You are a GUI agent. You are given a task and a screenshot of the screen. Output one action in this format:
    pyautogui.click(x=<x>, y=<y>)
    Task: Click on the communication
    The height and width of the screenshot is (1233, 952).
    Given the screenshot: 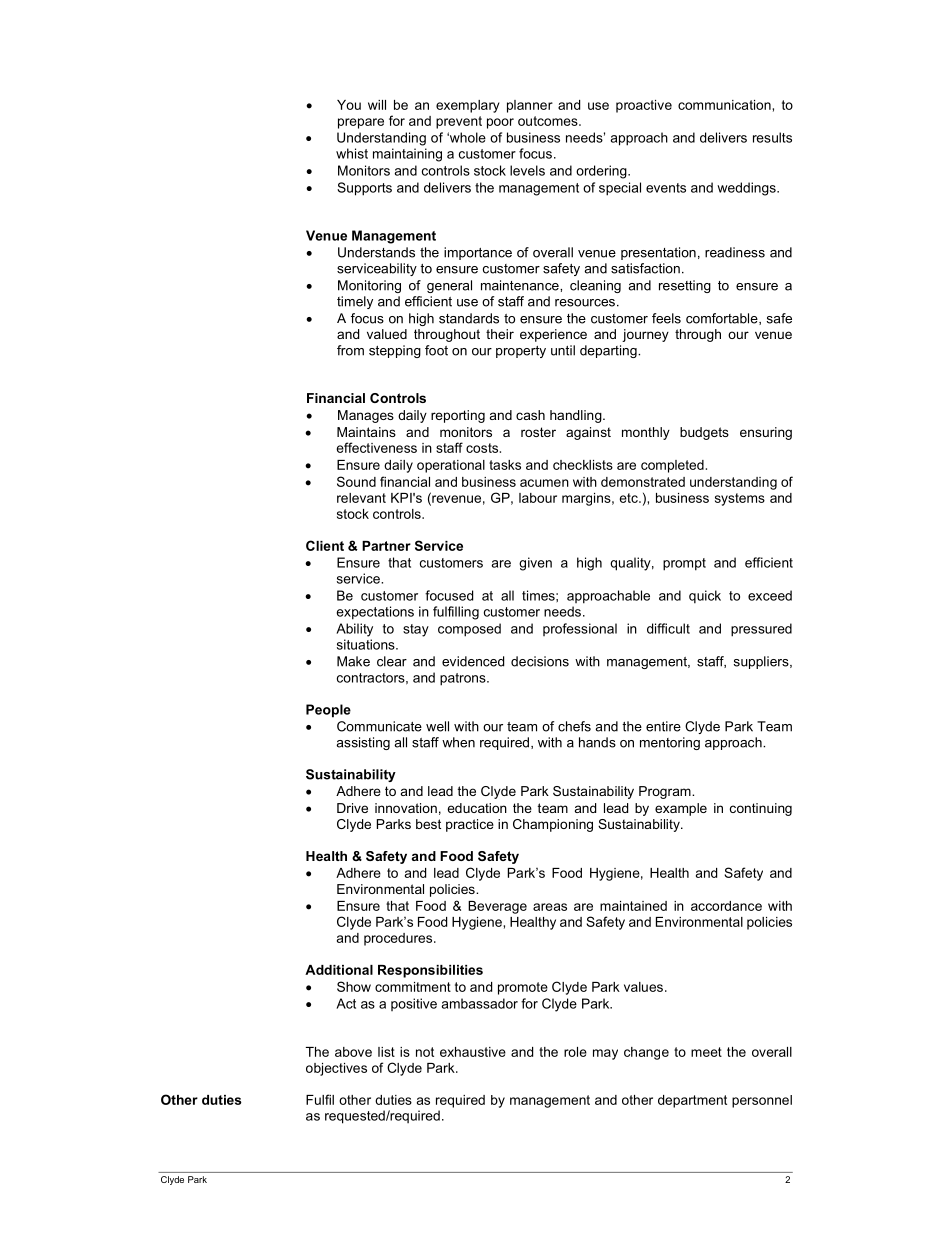 What is the action you would take?
    pyautogui.click(x=725, y=105)
